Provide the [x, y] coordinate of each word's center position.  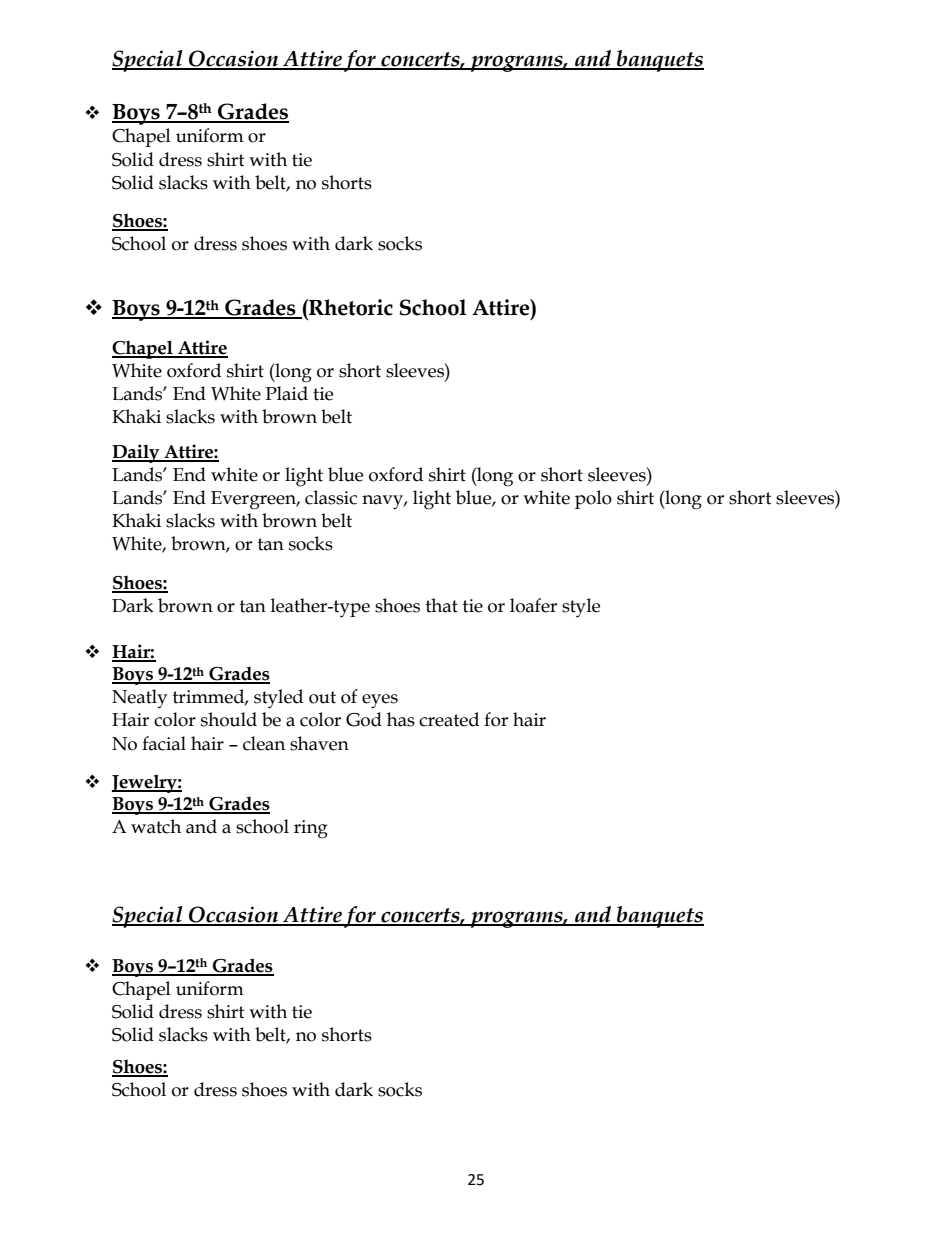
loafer [533, 605]
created [449, 719]
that [442, 605]
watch [156, 826]
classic [331, 497]
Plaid [286, 393]
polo [593, 499]
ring [311, 829]
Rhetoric [350, 307]
